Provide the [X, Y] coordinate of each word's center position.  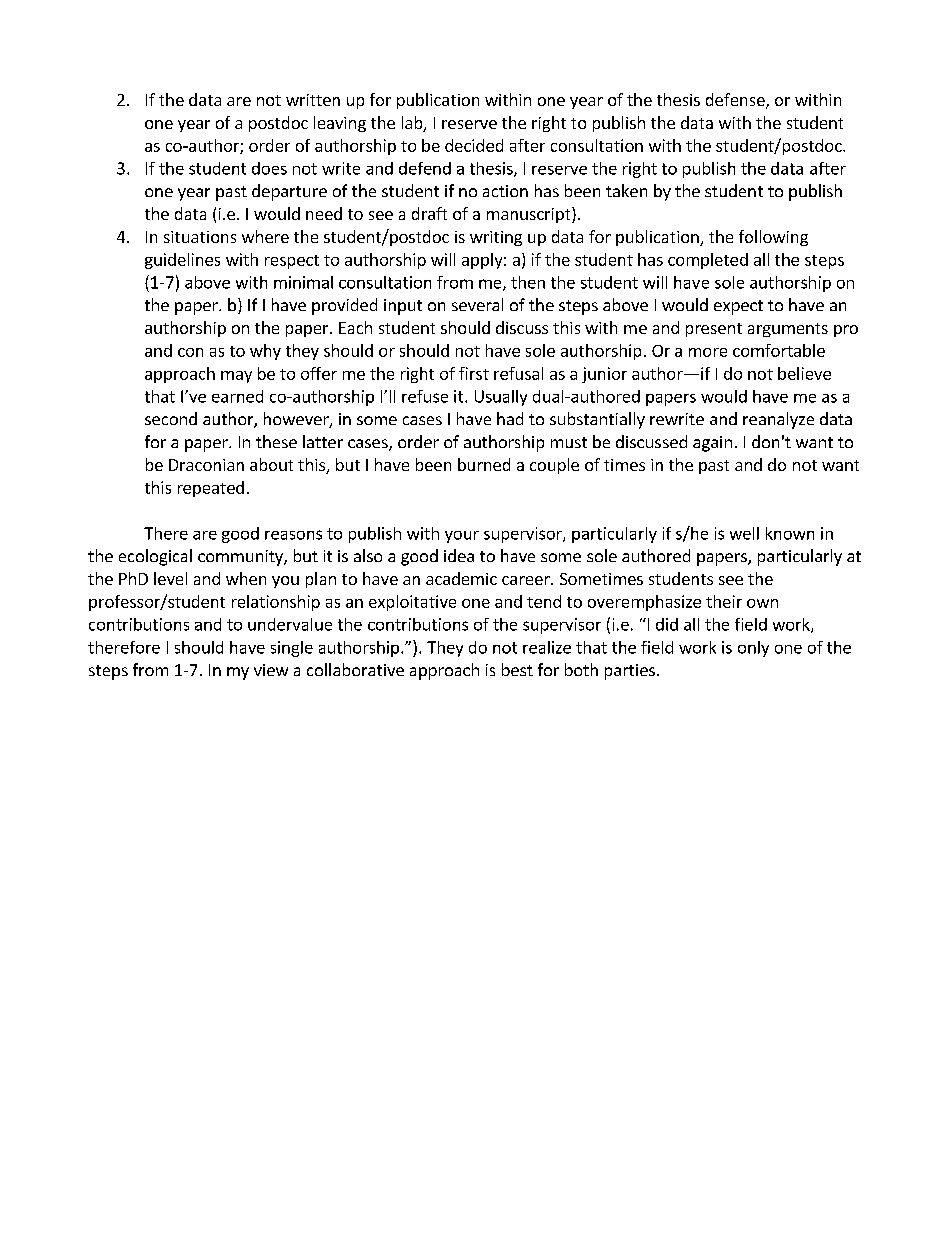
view [271, 670]
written [313, 100]
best [517, 669]
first [474, 373]
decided [474, 145]
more [708, 352]
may [236, 377]
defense [736, 101]
